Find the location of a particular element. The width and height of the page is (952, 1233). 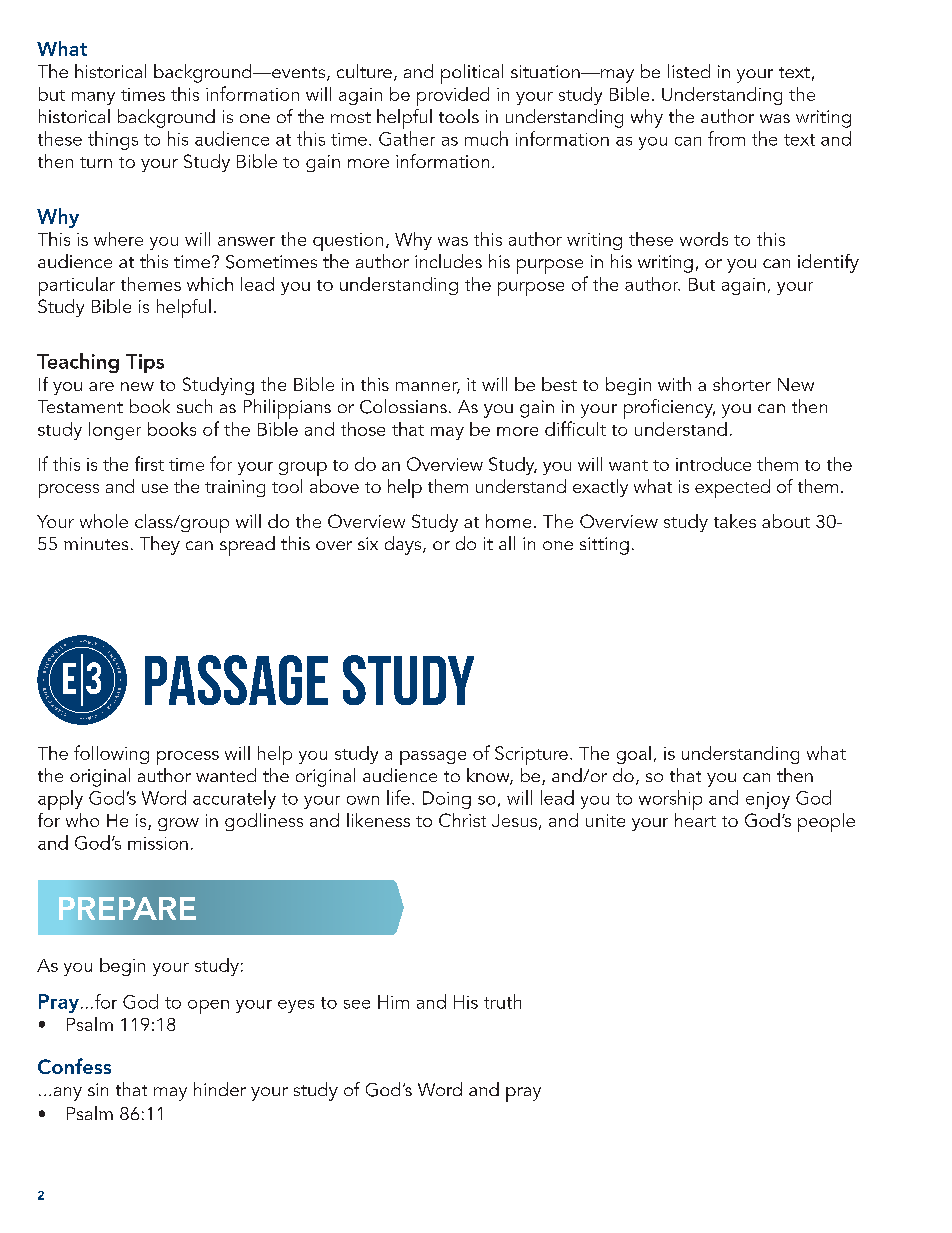

provided is located at coordinates (453, 96).
